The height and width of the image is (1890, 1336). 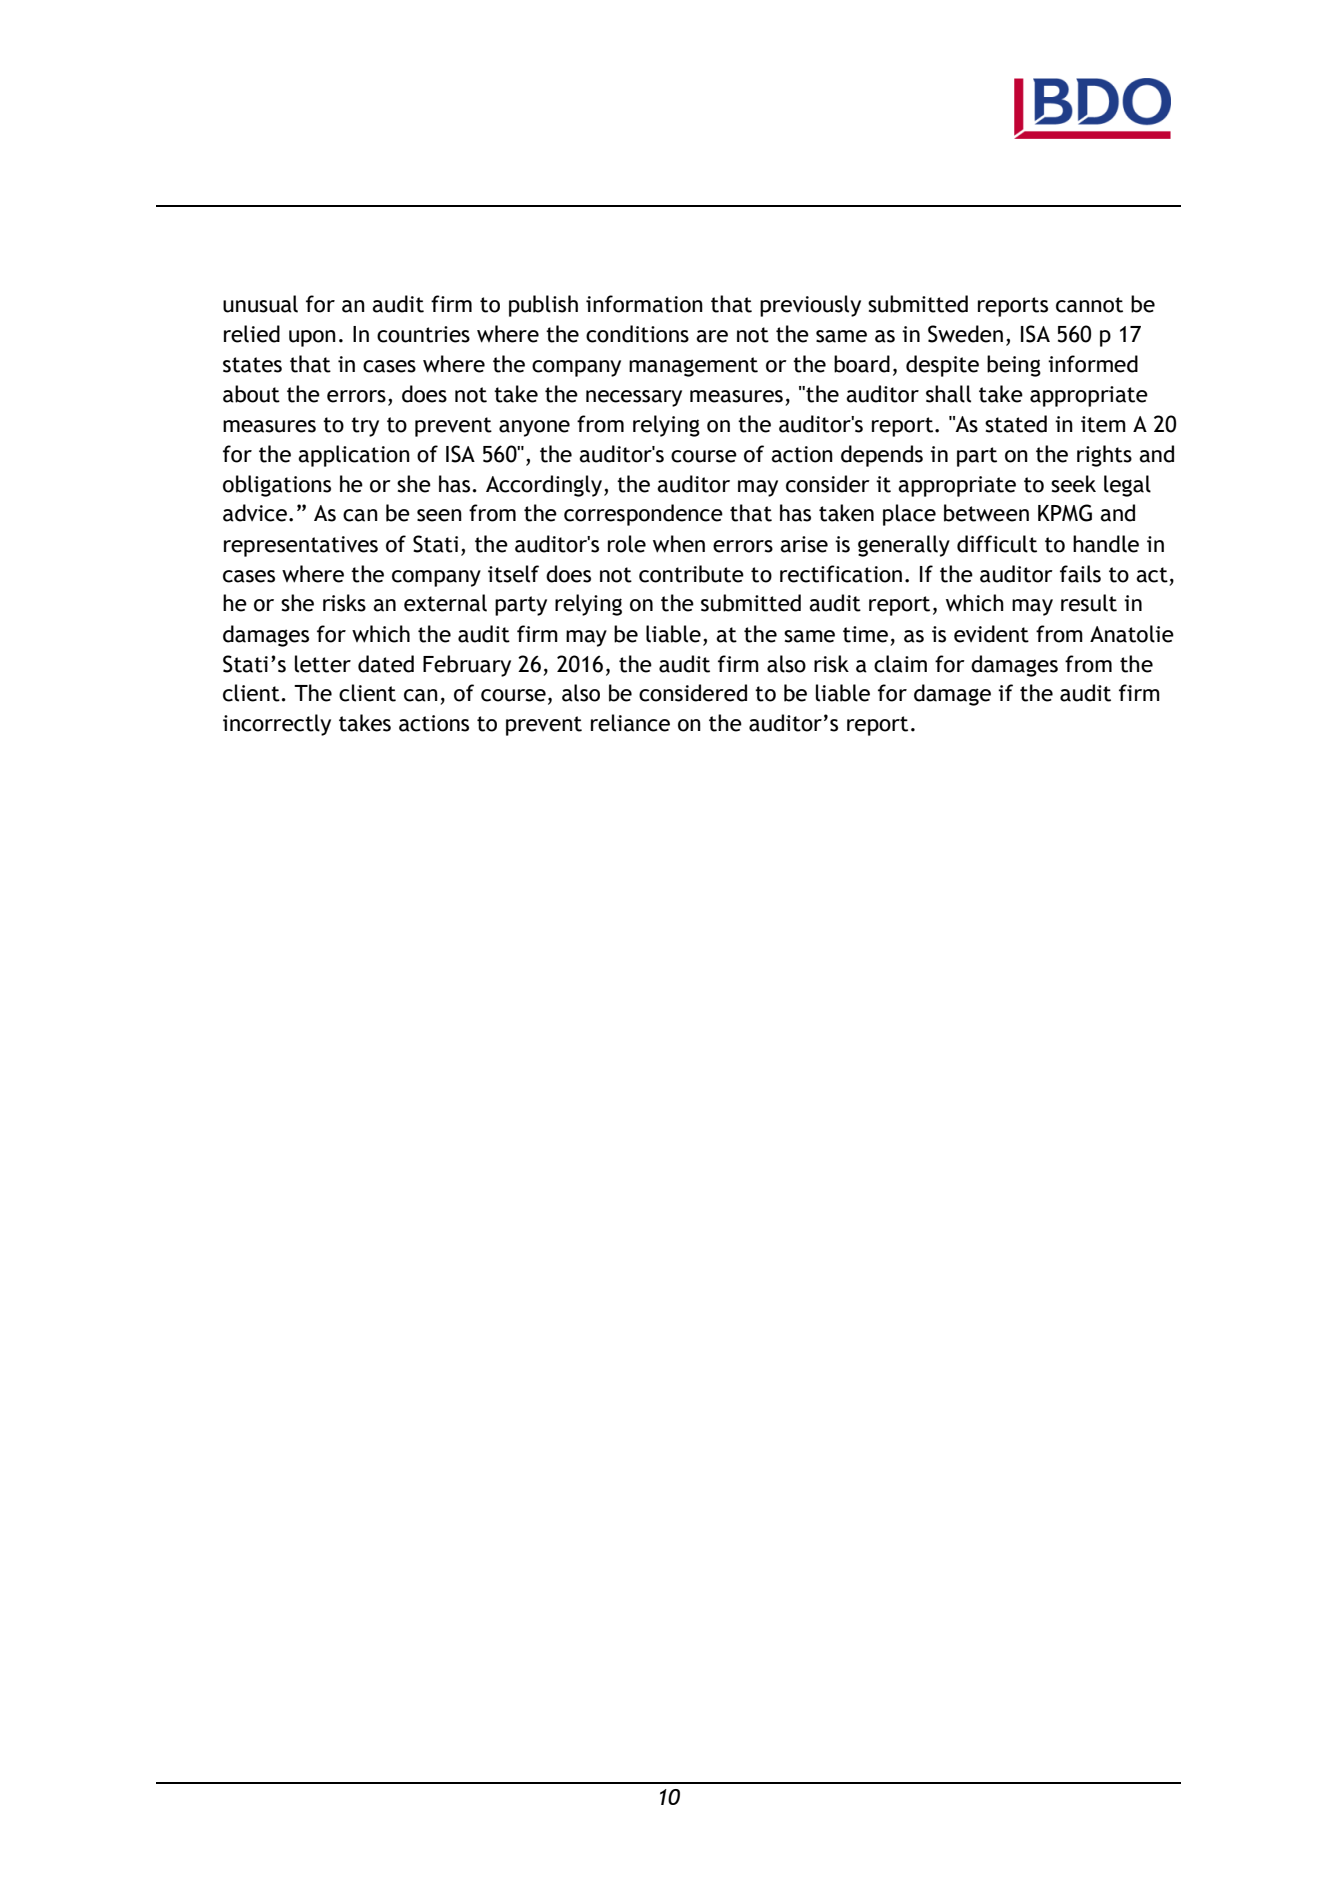 What do you see at coordinates (1104, 456) in the image?
I see `rights` at bounding box center [1104, 456].
